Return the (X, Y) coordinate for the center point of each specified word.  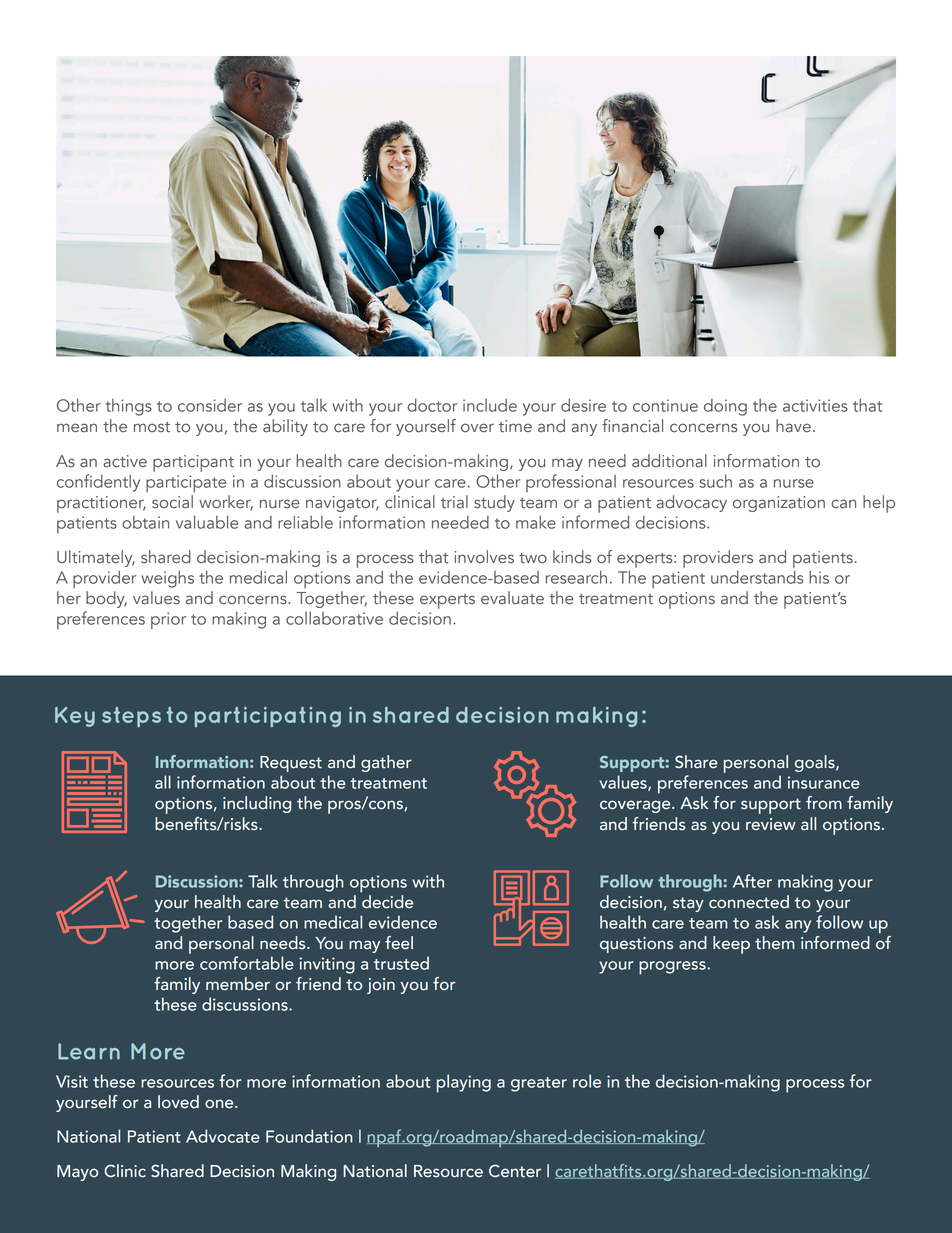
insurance (824, 782)
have (793, 426)
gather (386, 763)
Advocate (223, 1136)
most (152, 427)
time (515, 426)
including (257, 804)
